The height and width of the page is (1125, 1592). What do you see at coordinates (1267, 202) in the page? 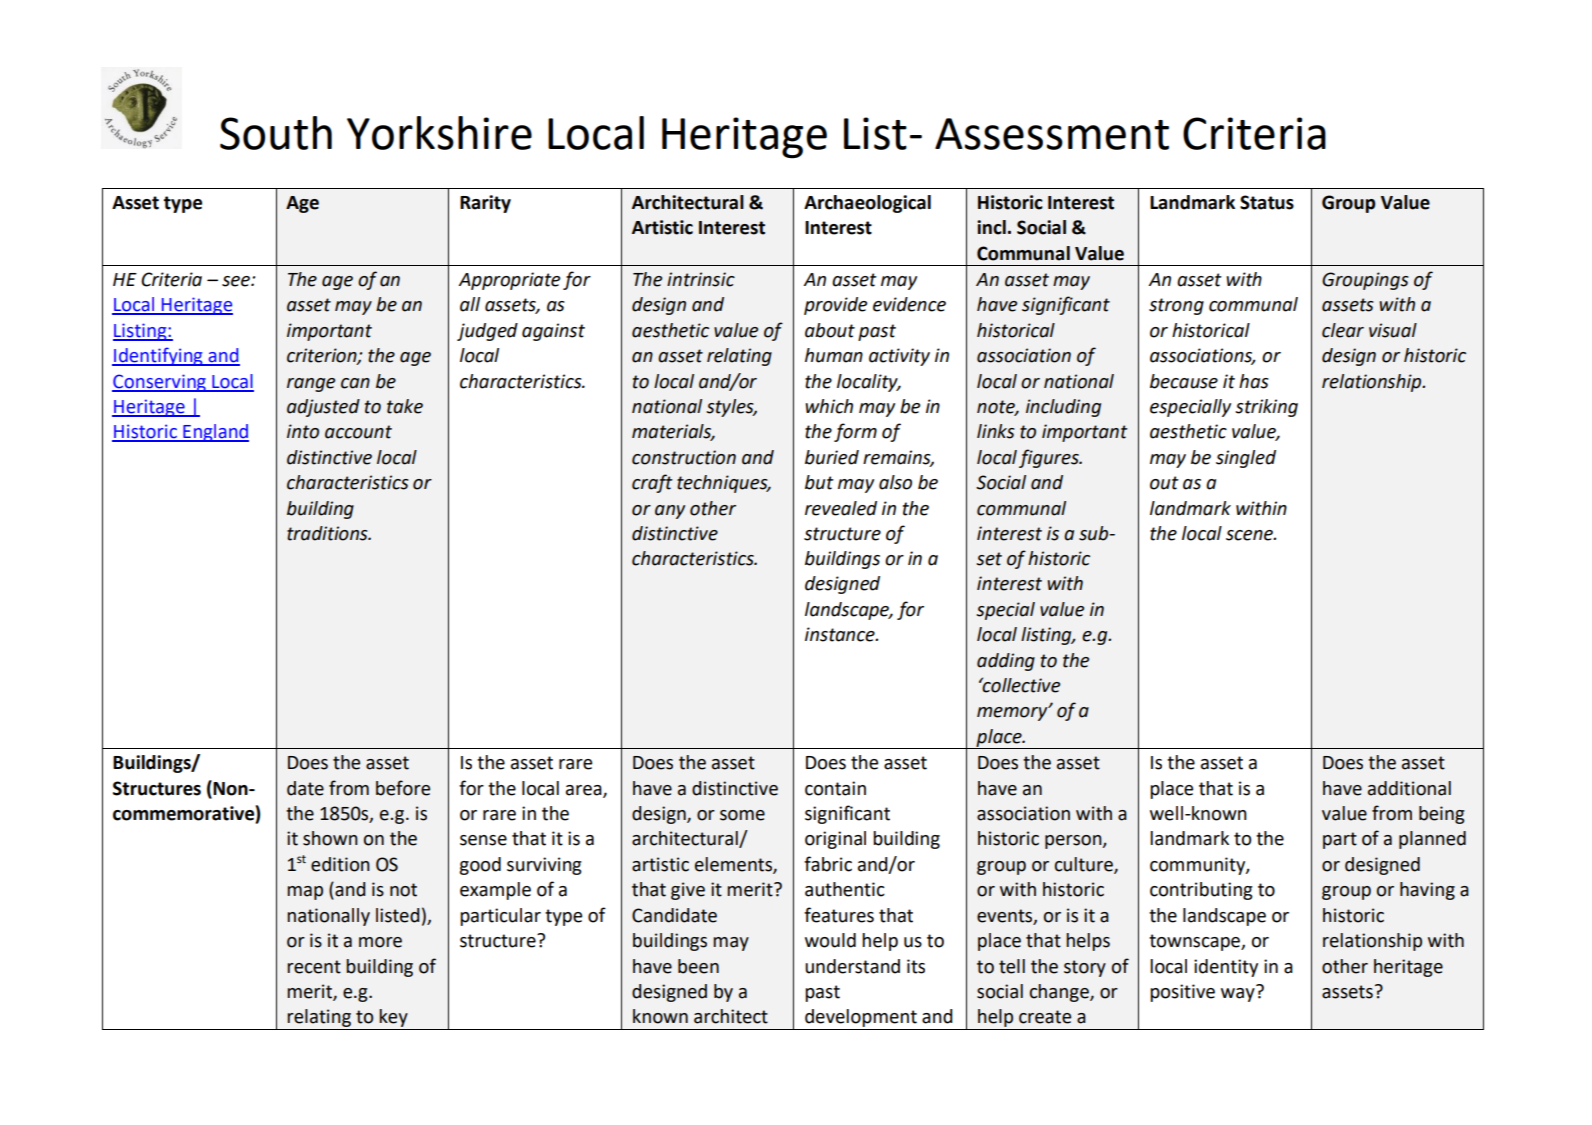
I see `Status` at bounding box center [1267, 202].
